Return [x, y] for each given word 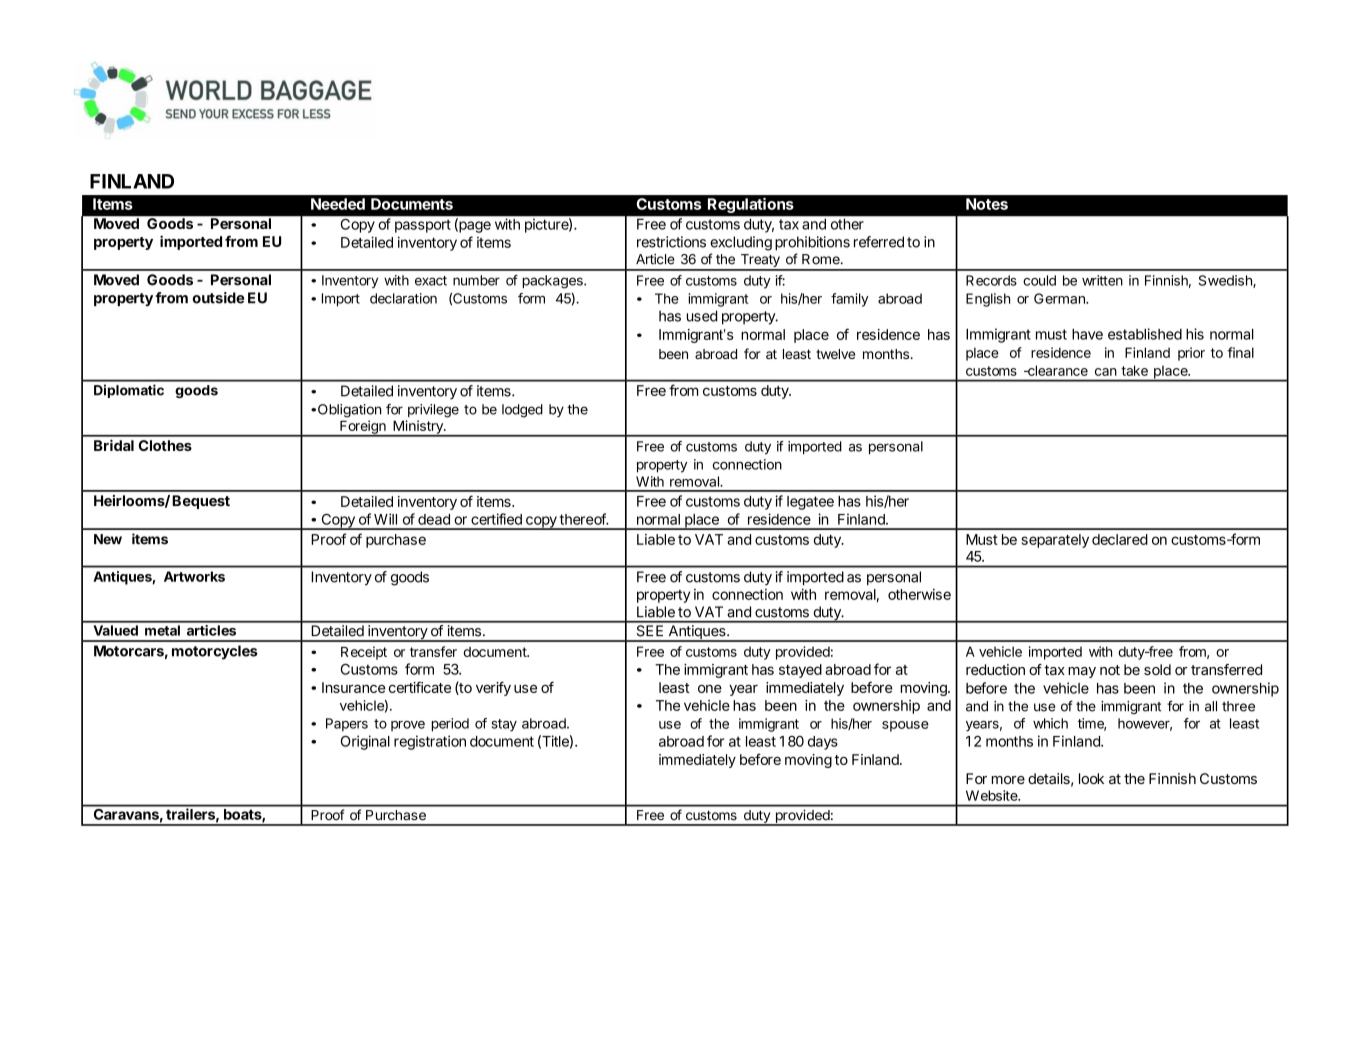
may [1082, 672]
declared [1120, 539]
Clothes [165, 445]
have [1087, 334]
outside [218, 298]
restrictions [671, 242]
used [702, 316]
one [710, 689]
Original [365, 742]
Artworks [194, 576]
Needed [338, 204]
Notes [987, 204]
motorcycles [215, 652]
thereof [583, 519]
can [1106, 372]
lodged [522, 411]
